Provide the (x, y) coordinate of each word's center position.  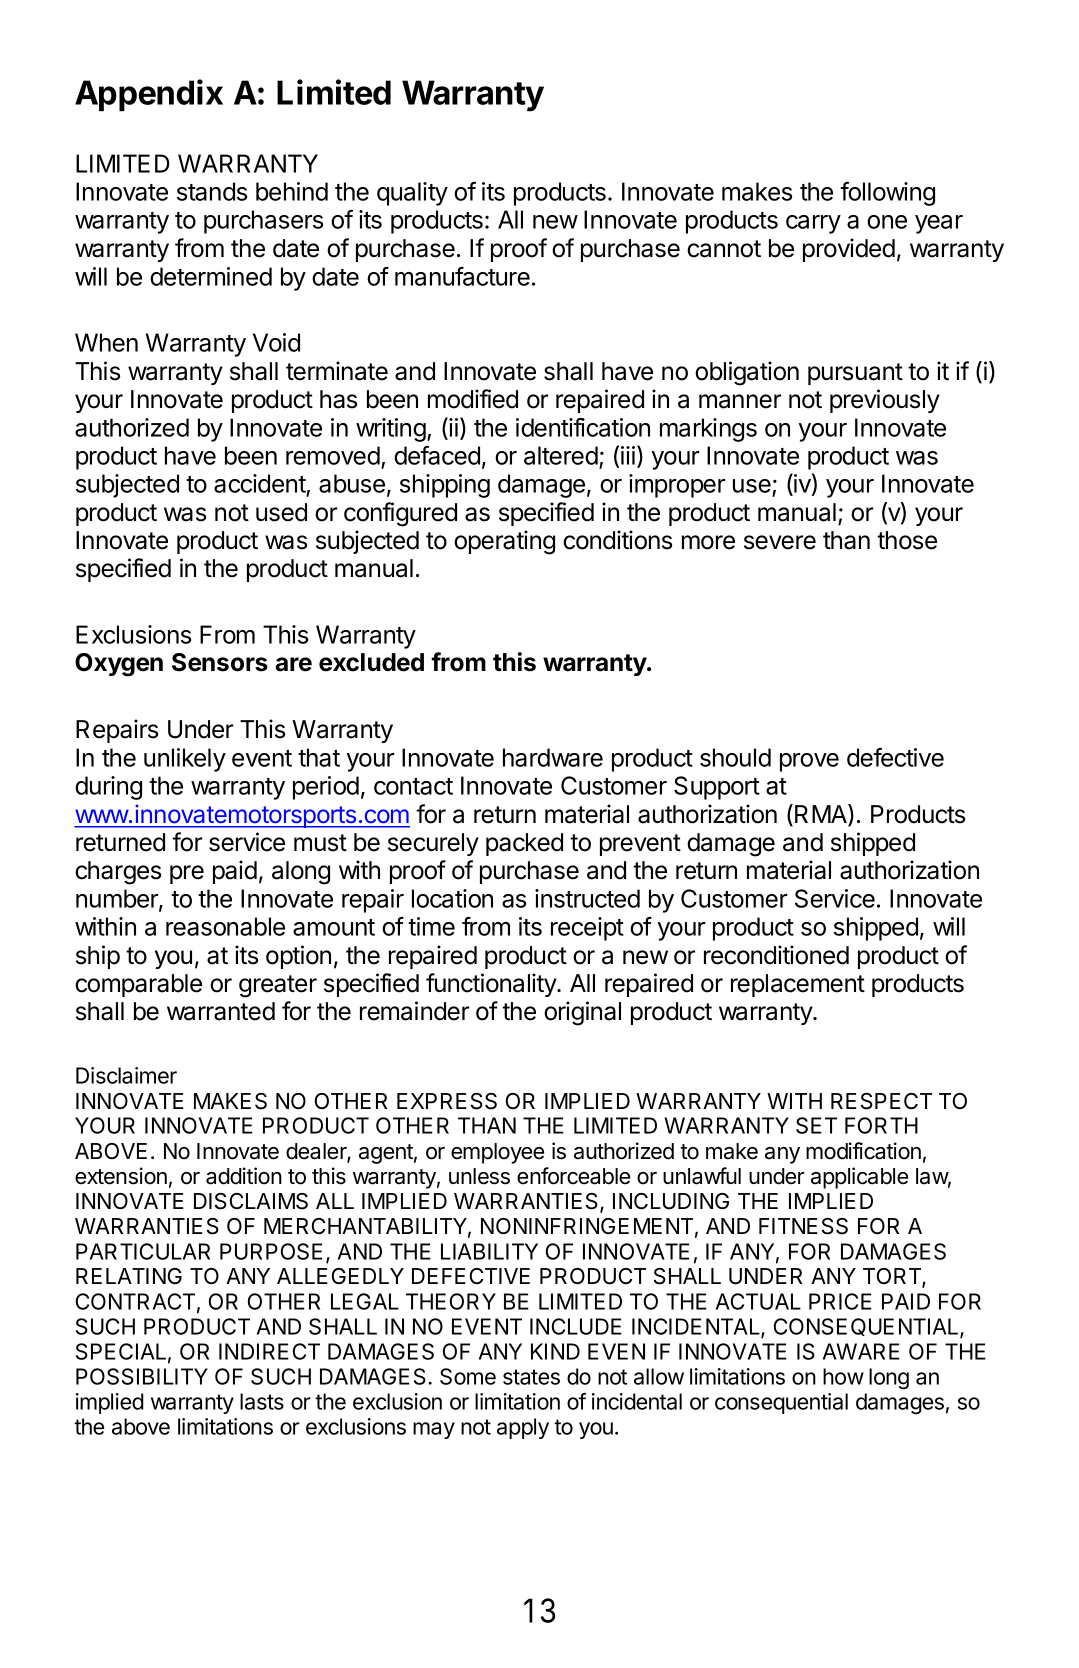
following (887, 194)
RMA (822, 815)
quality (412, 194)
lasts (262, 1401)
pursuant (855, 374)
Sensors (220, 662)
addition (244, 1176)
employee (497, 1153)
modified (473, 399)
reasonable (225, 926)
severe (780, 542)
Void (276, 342)
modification (863, 1151)
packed (524, 844)
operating (504, 542)
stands (212, 191)
